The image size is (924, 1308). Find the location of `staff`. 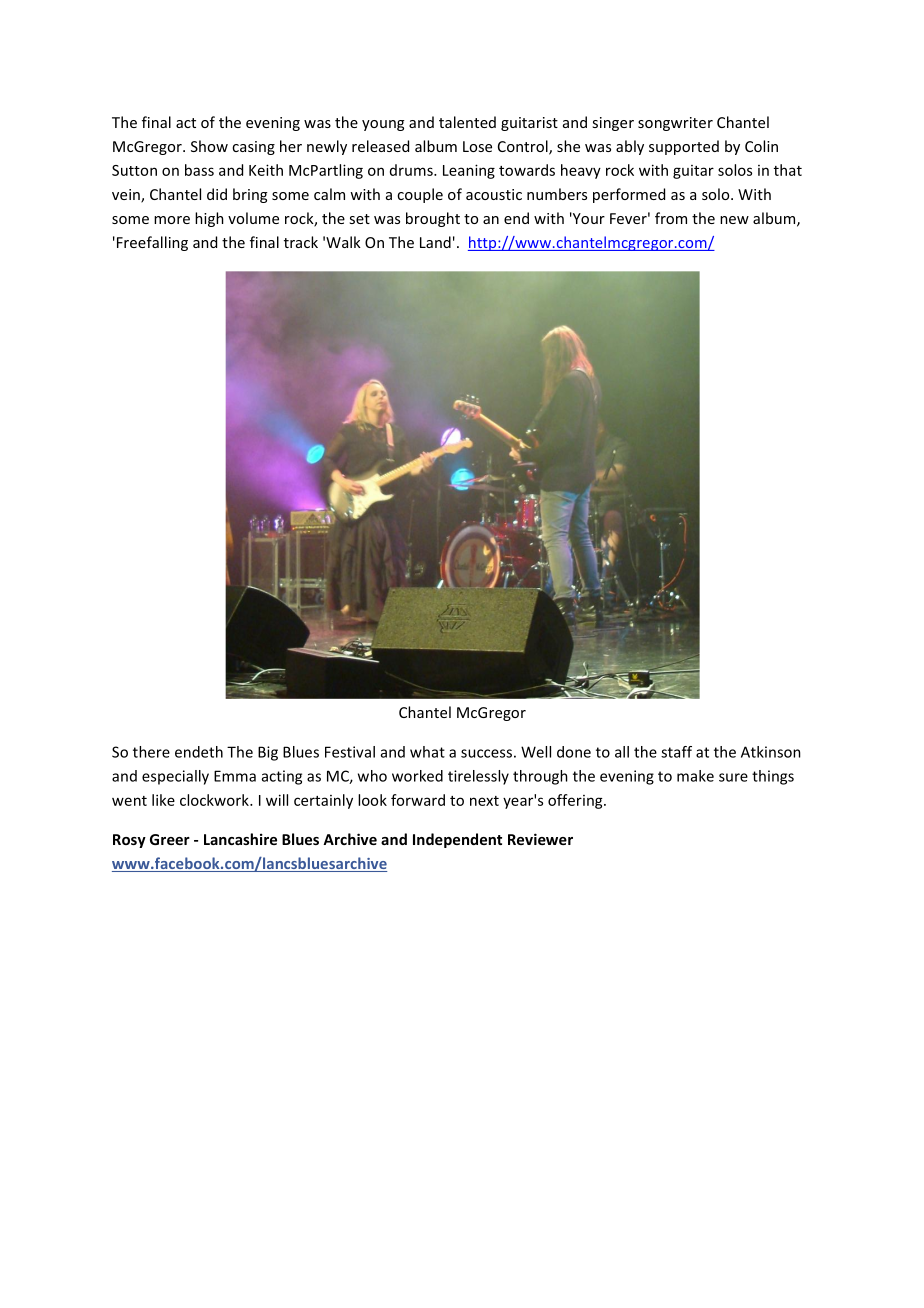

staff is located at coordinates (676, 752).
